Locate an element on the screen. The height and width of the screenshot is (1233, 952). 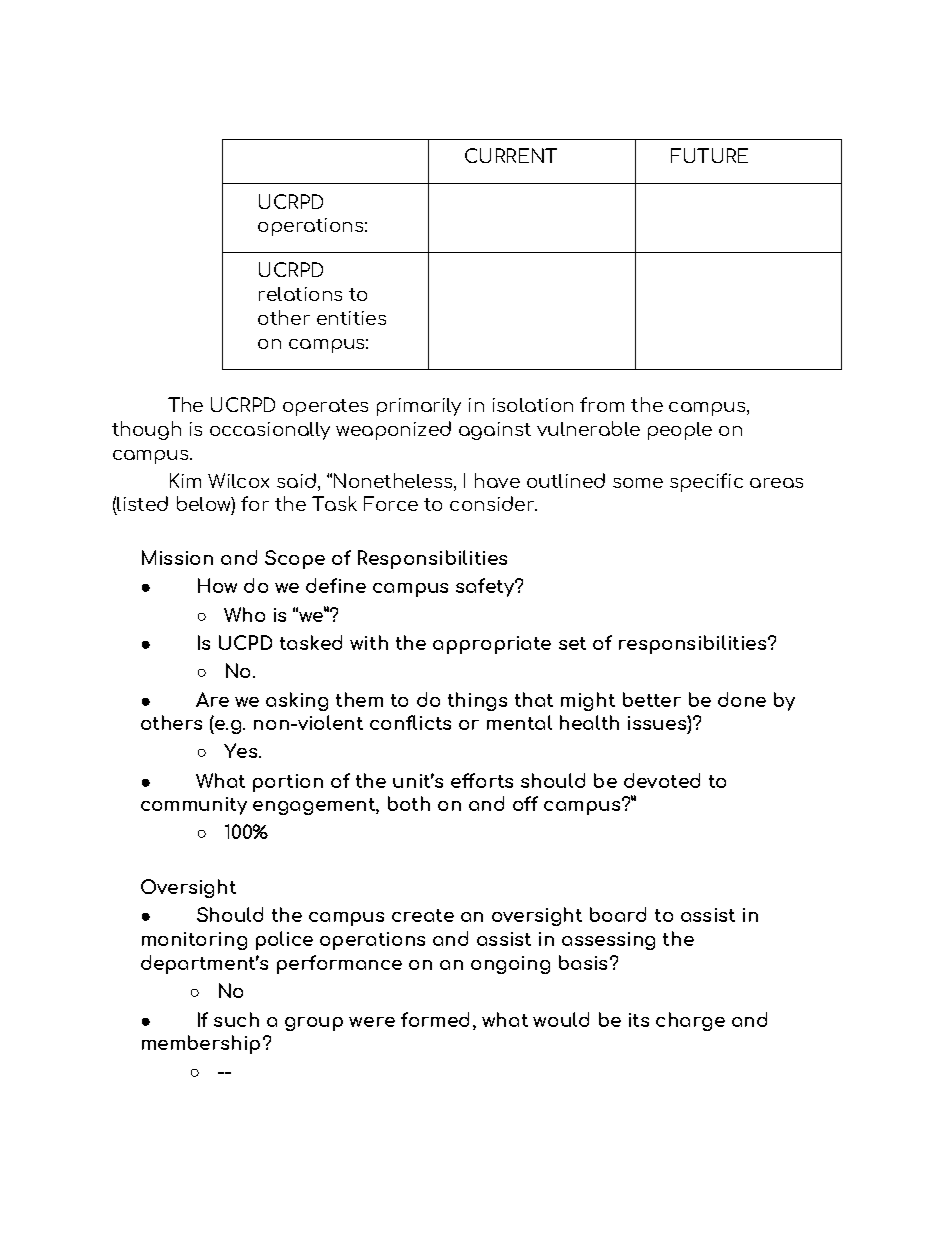
Wilcox is located at coordinates (238, 480).
